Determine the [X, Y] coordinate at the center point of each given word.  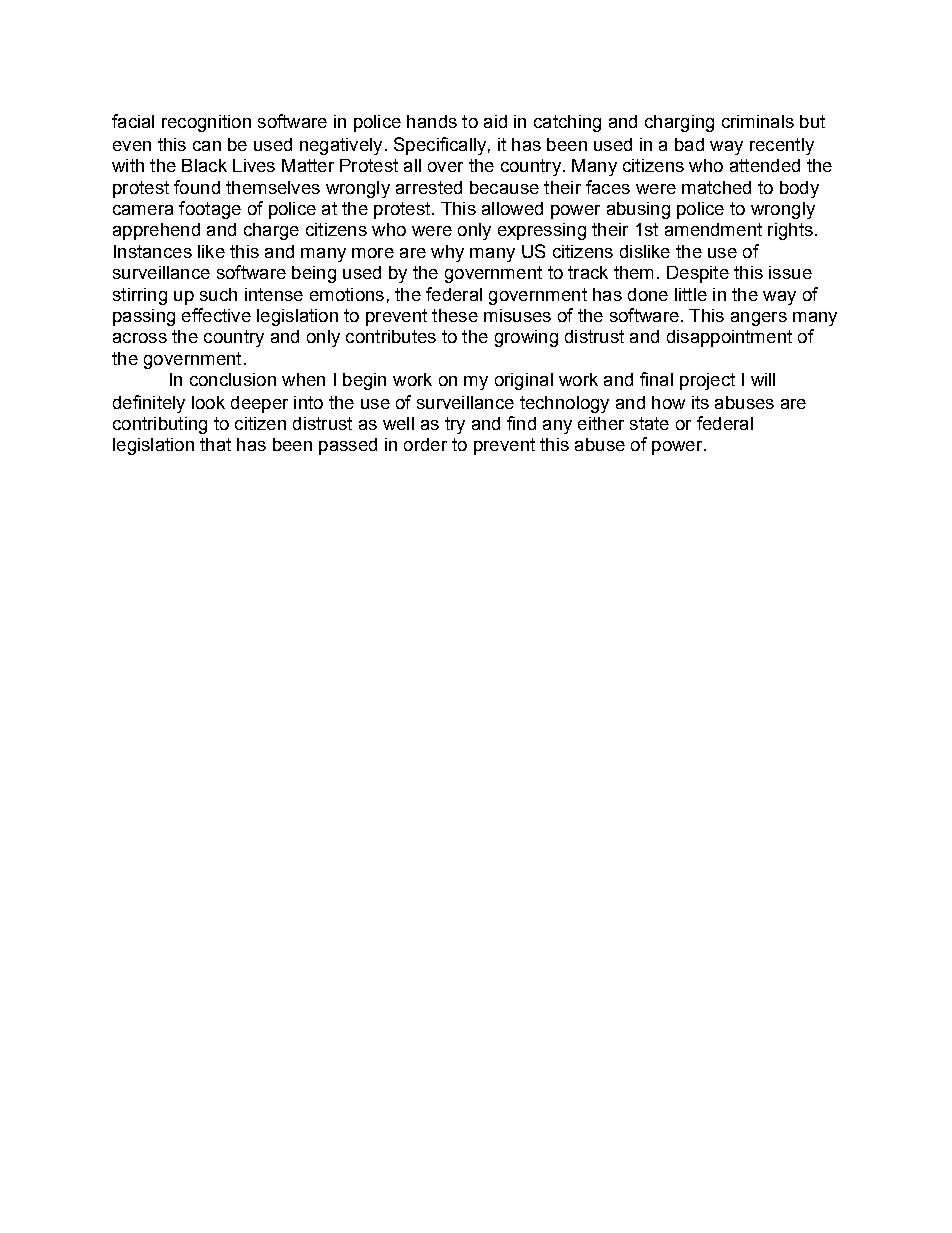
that [215, 444]
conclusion [233, 379]
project [707, 381]
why [447, 253]
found [197, 187]
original [524, 381]
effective [216, 315]
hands [432, 121]
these [455, 315]
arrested [429, 187]
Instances [153, 251]
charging [679, 123]
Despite [698, 274]
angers [759, 319]
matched [716, 187]
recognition [206, 123]
